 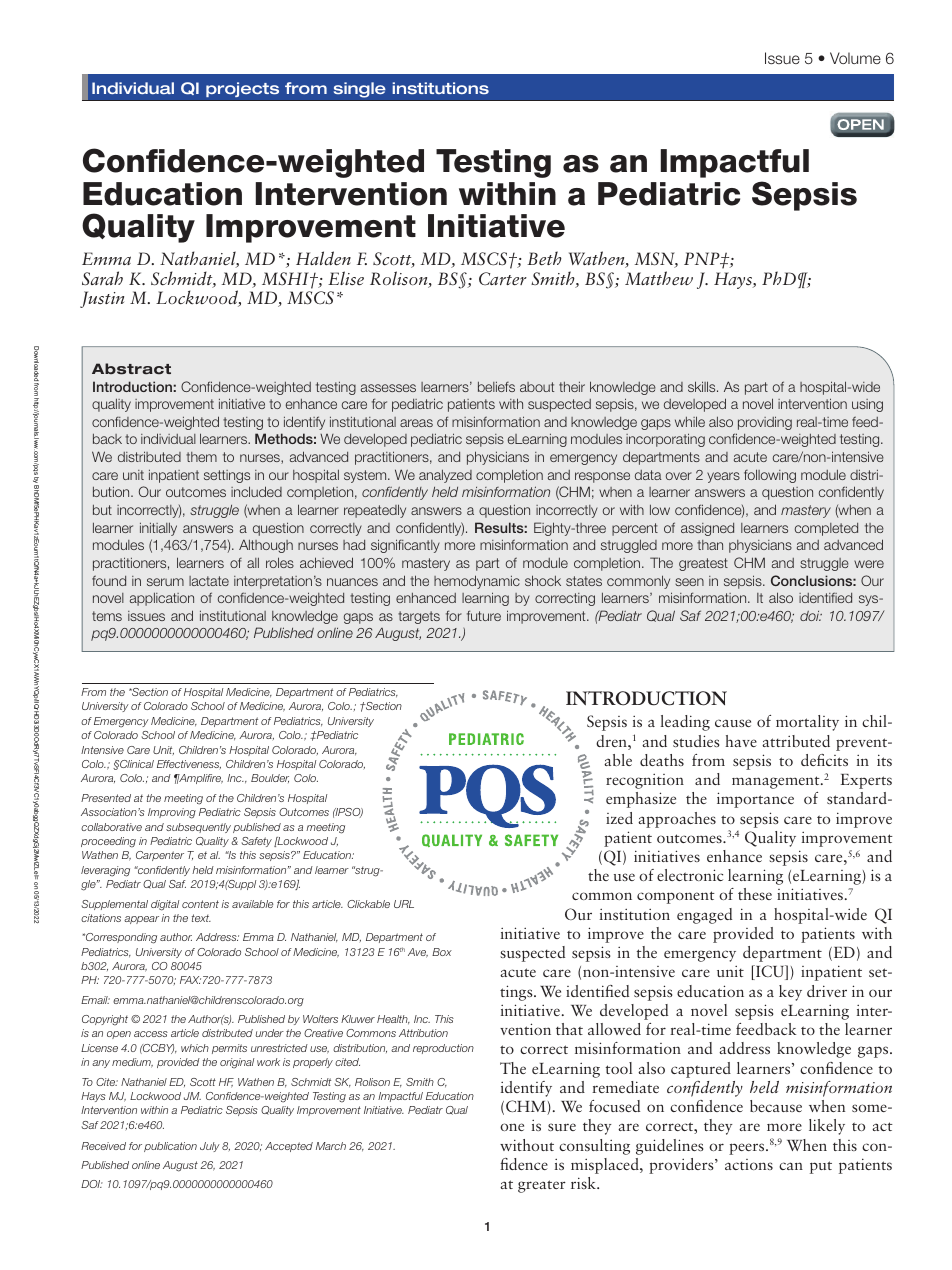 I want to click on attributed, so click(x=796, y=741).
